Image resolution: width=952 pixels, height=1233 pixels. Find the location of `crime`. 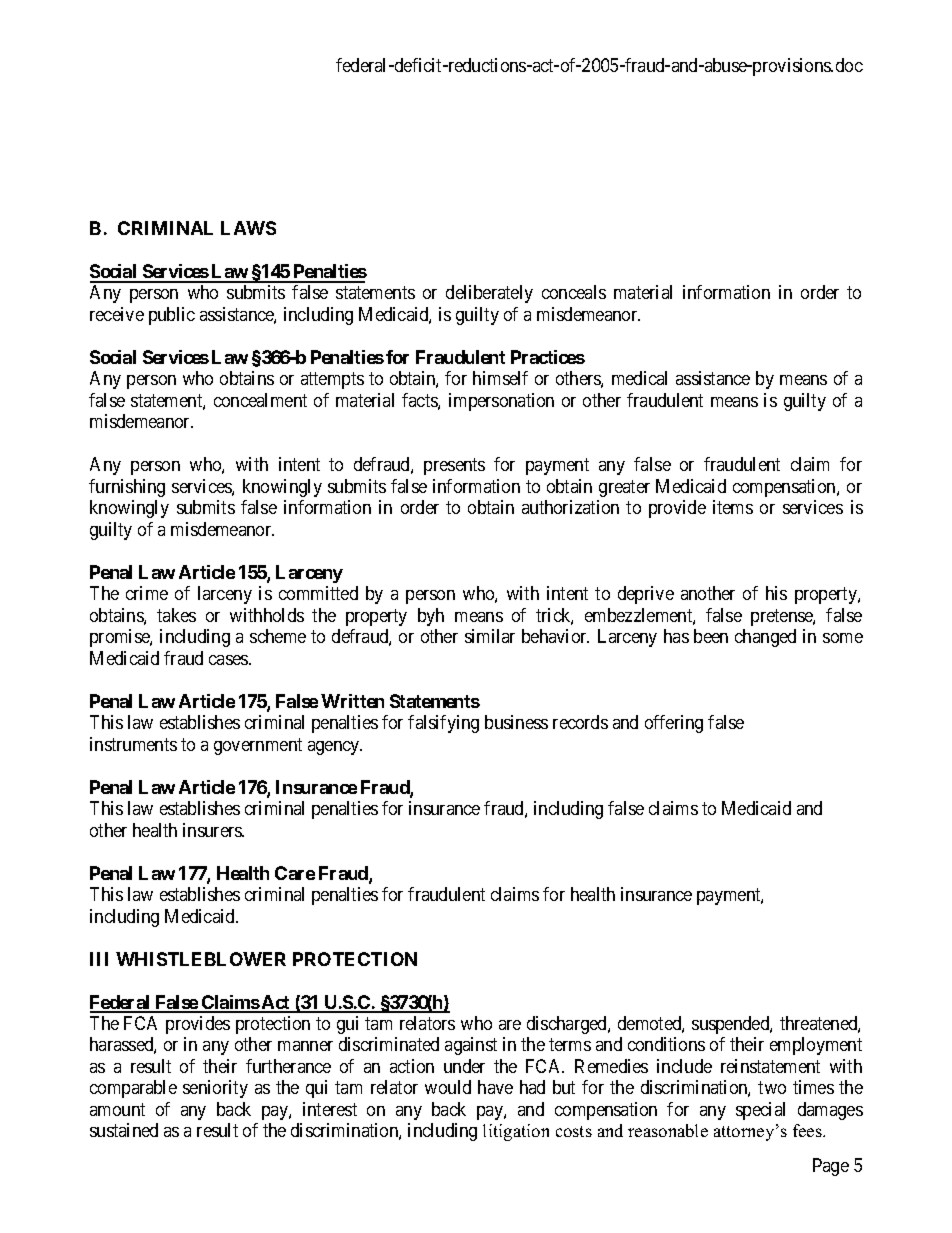

crime is located at coordinates (147, 593).
